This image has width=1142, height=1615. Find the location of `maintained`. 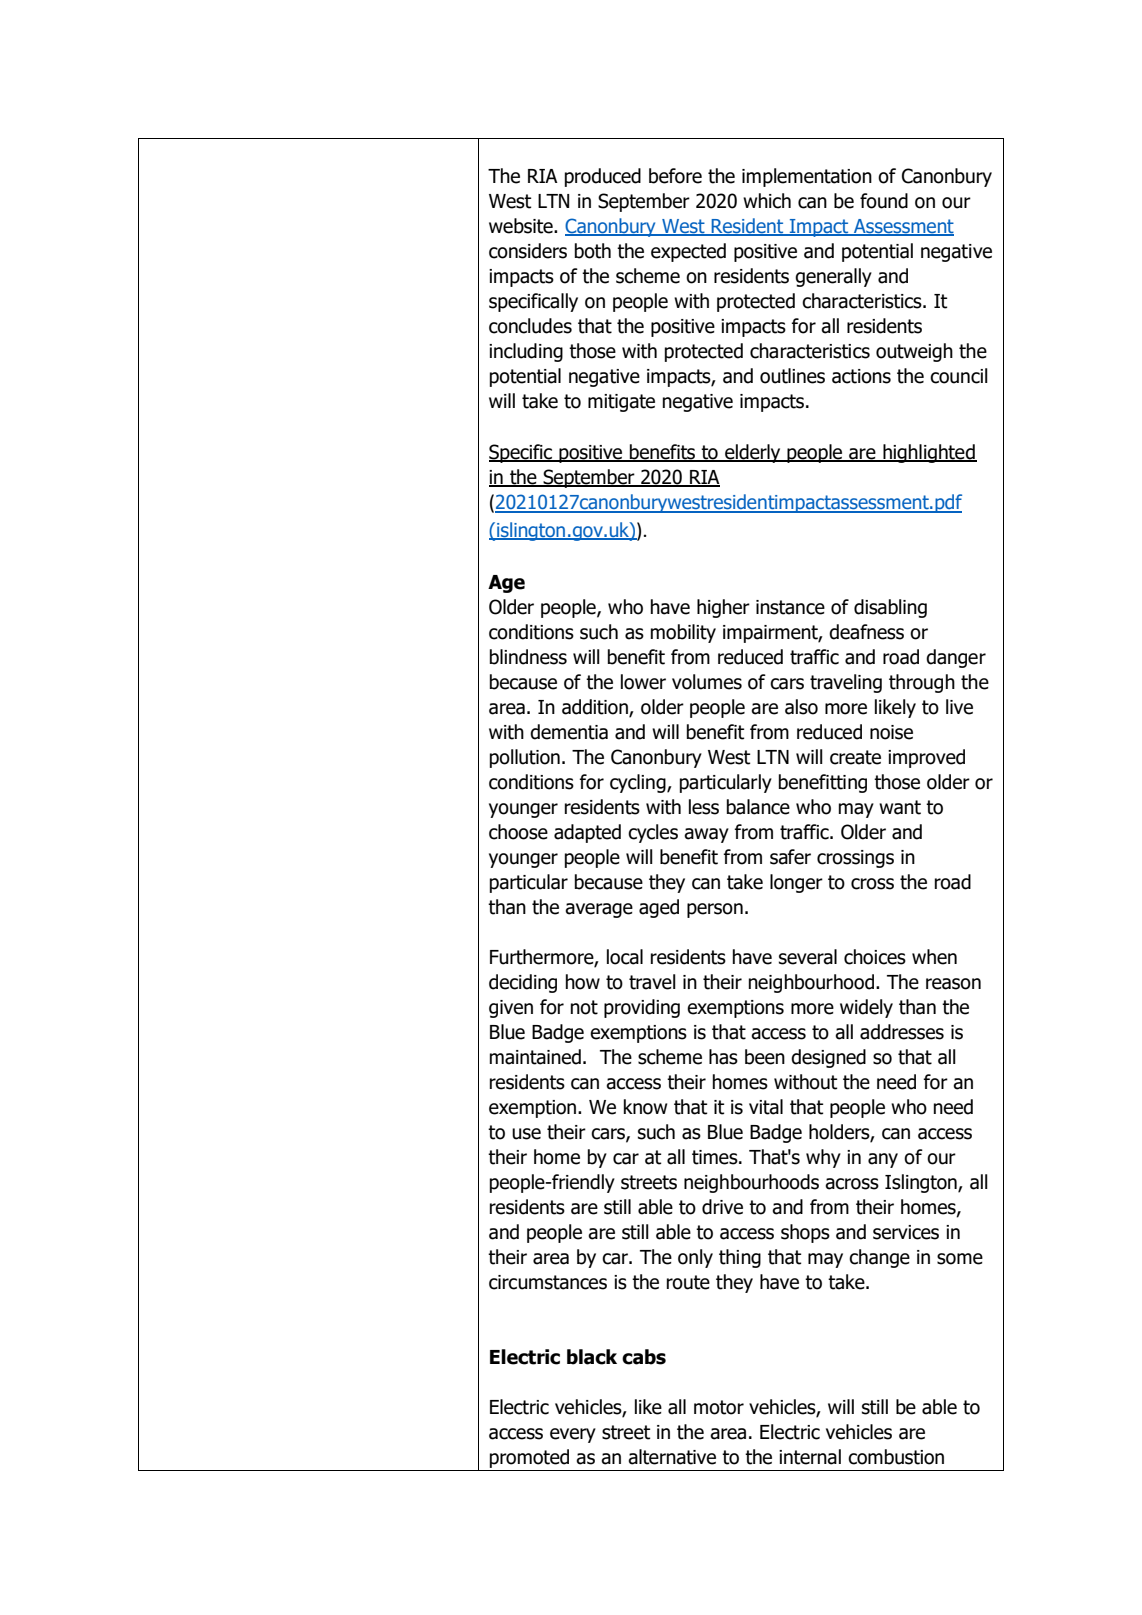

maintained is located at coordinates (535, 1057).
